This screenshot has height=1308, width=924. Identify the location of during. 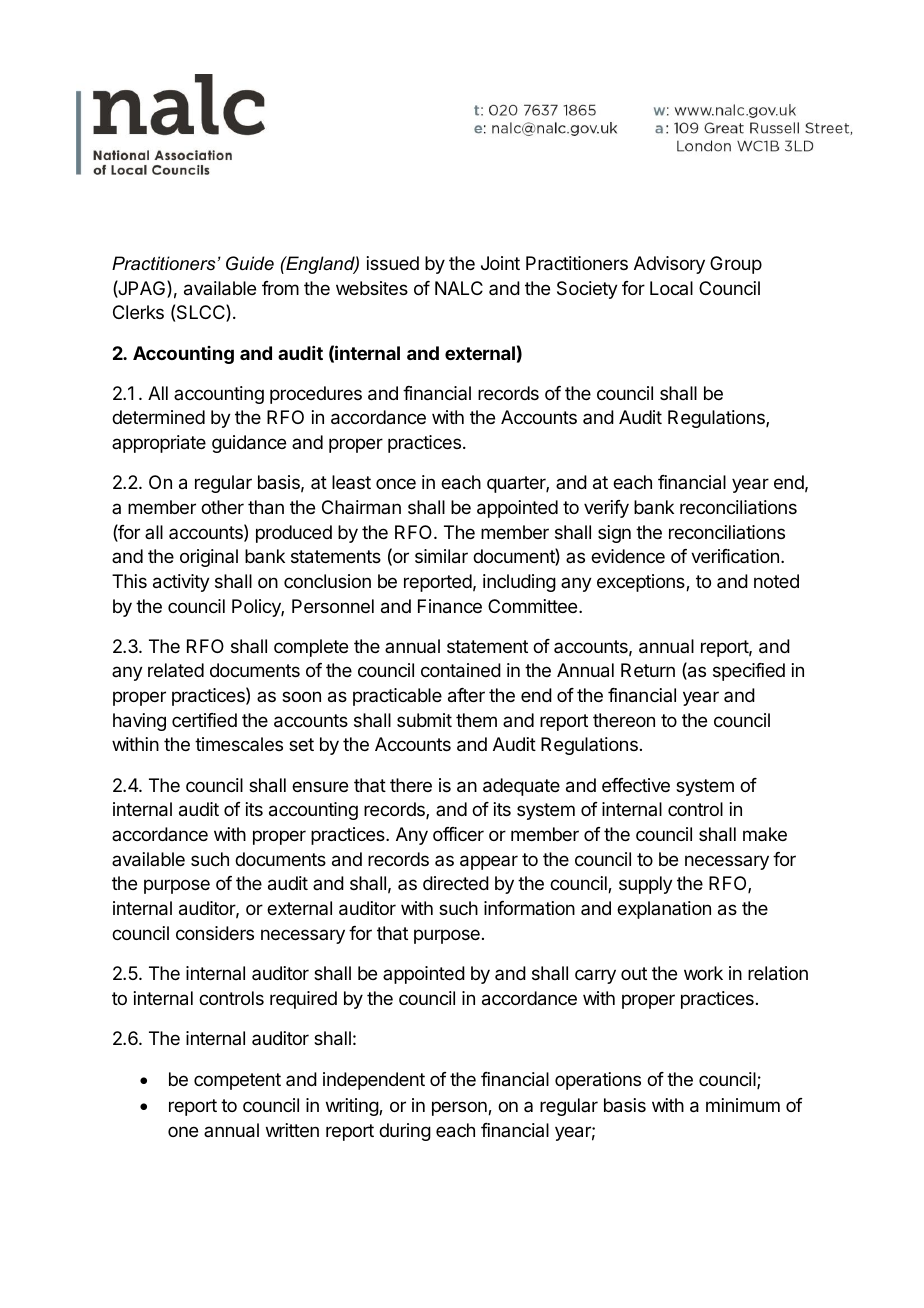
(405, 1132).
